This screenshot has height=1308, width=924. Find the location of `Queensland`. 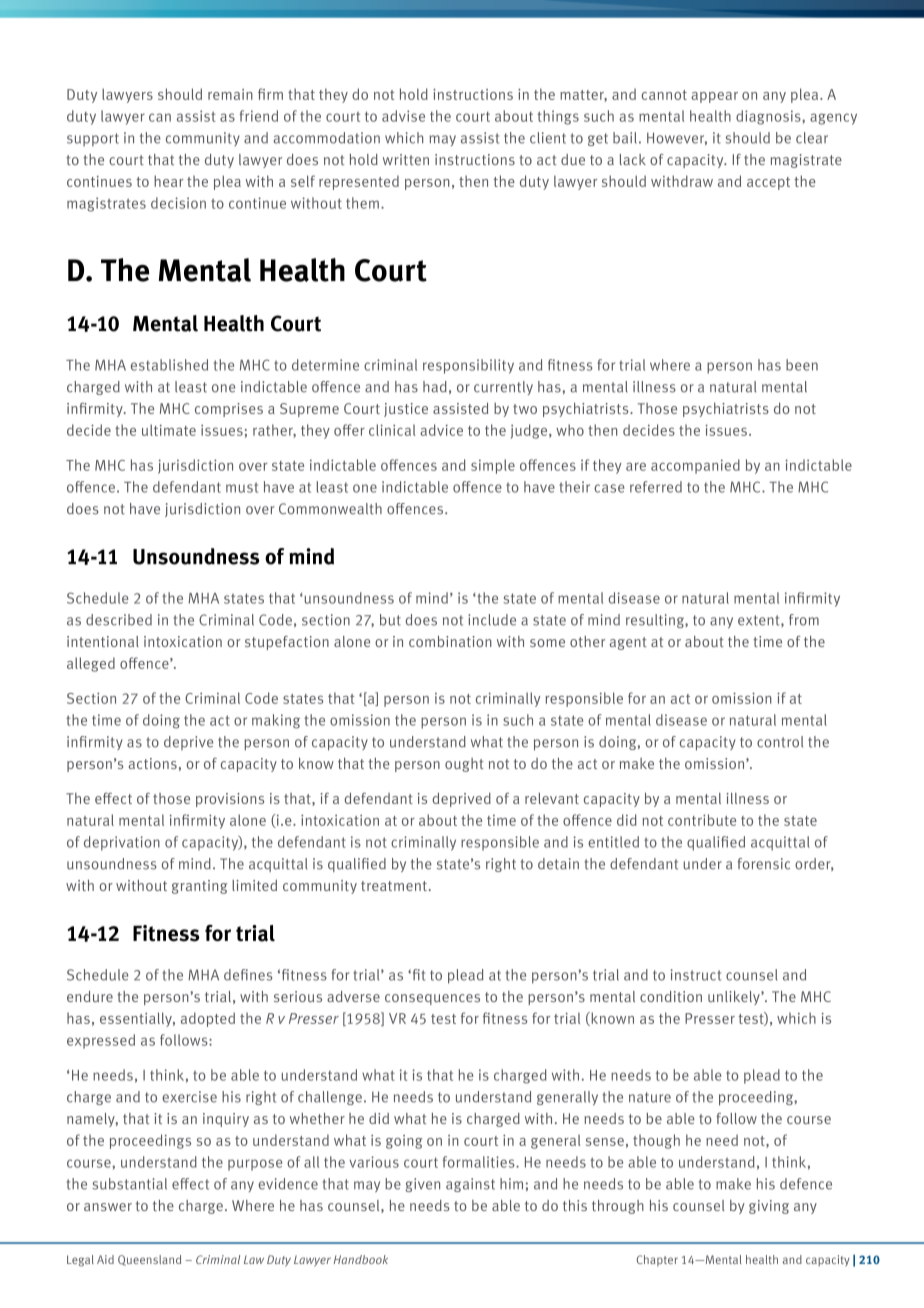

Queensland is located at coordinates (149, 1260).
